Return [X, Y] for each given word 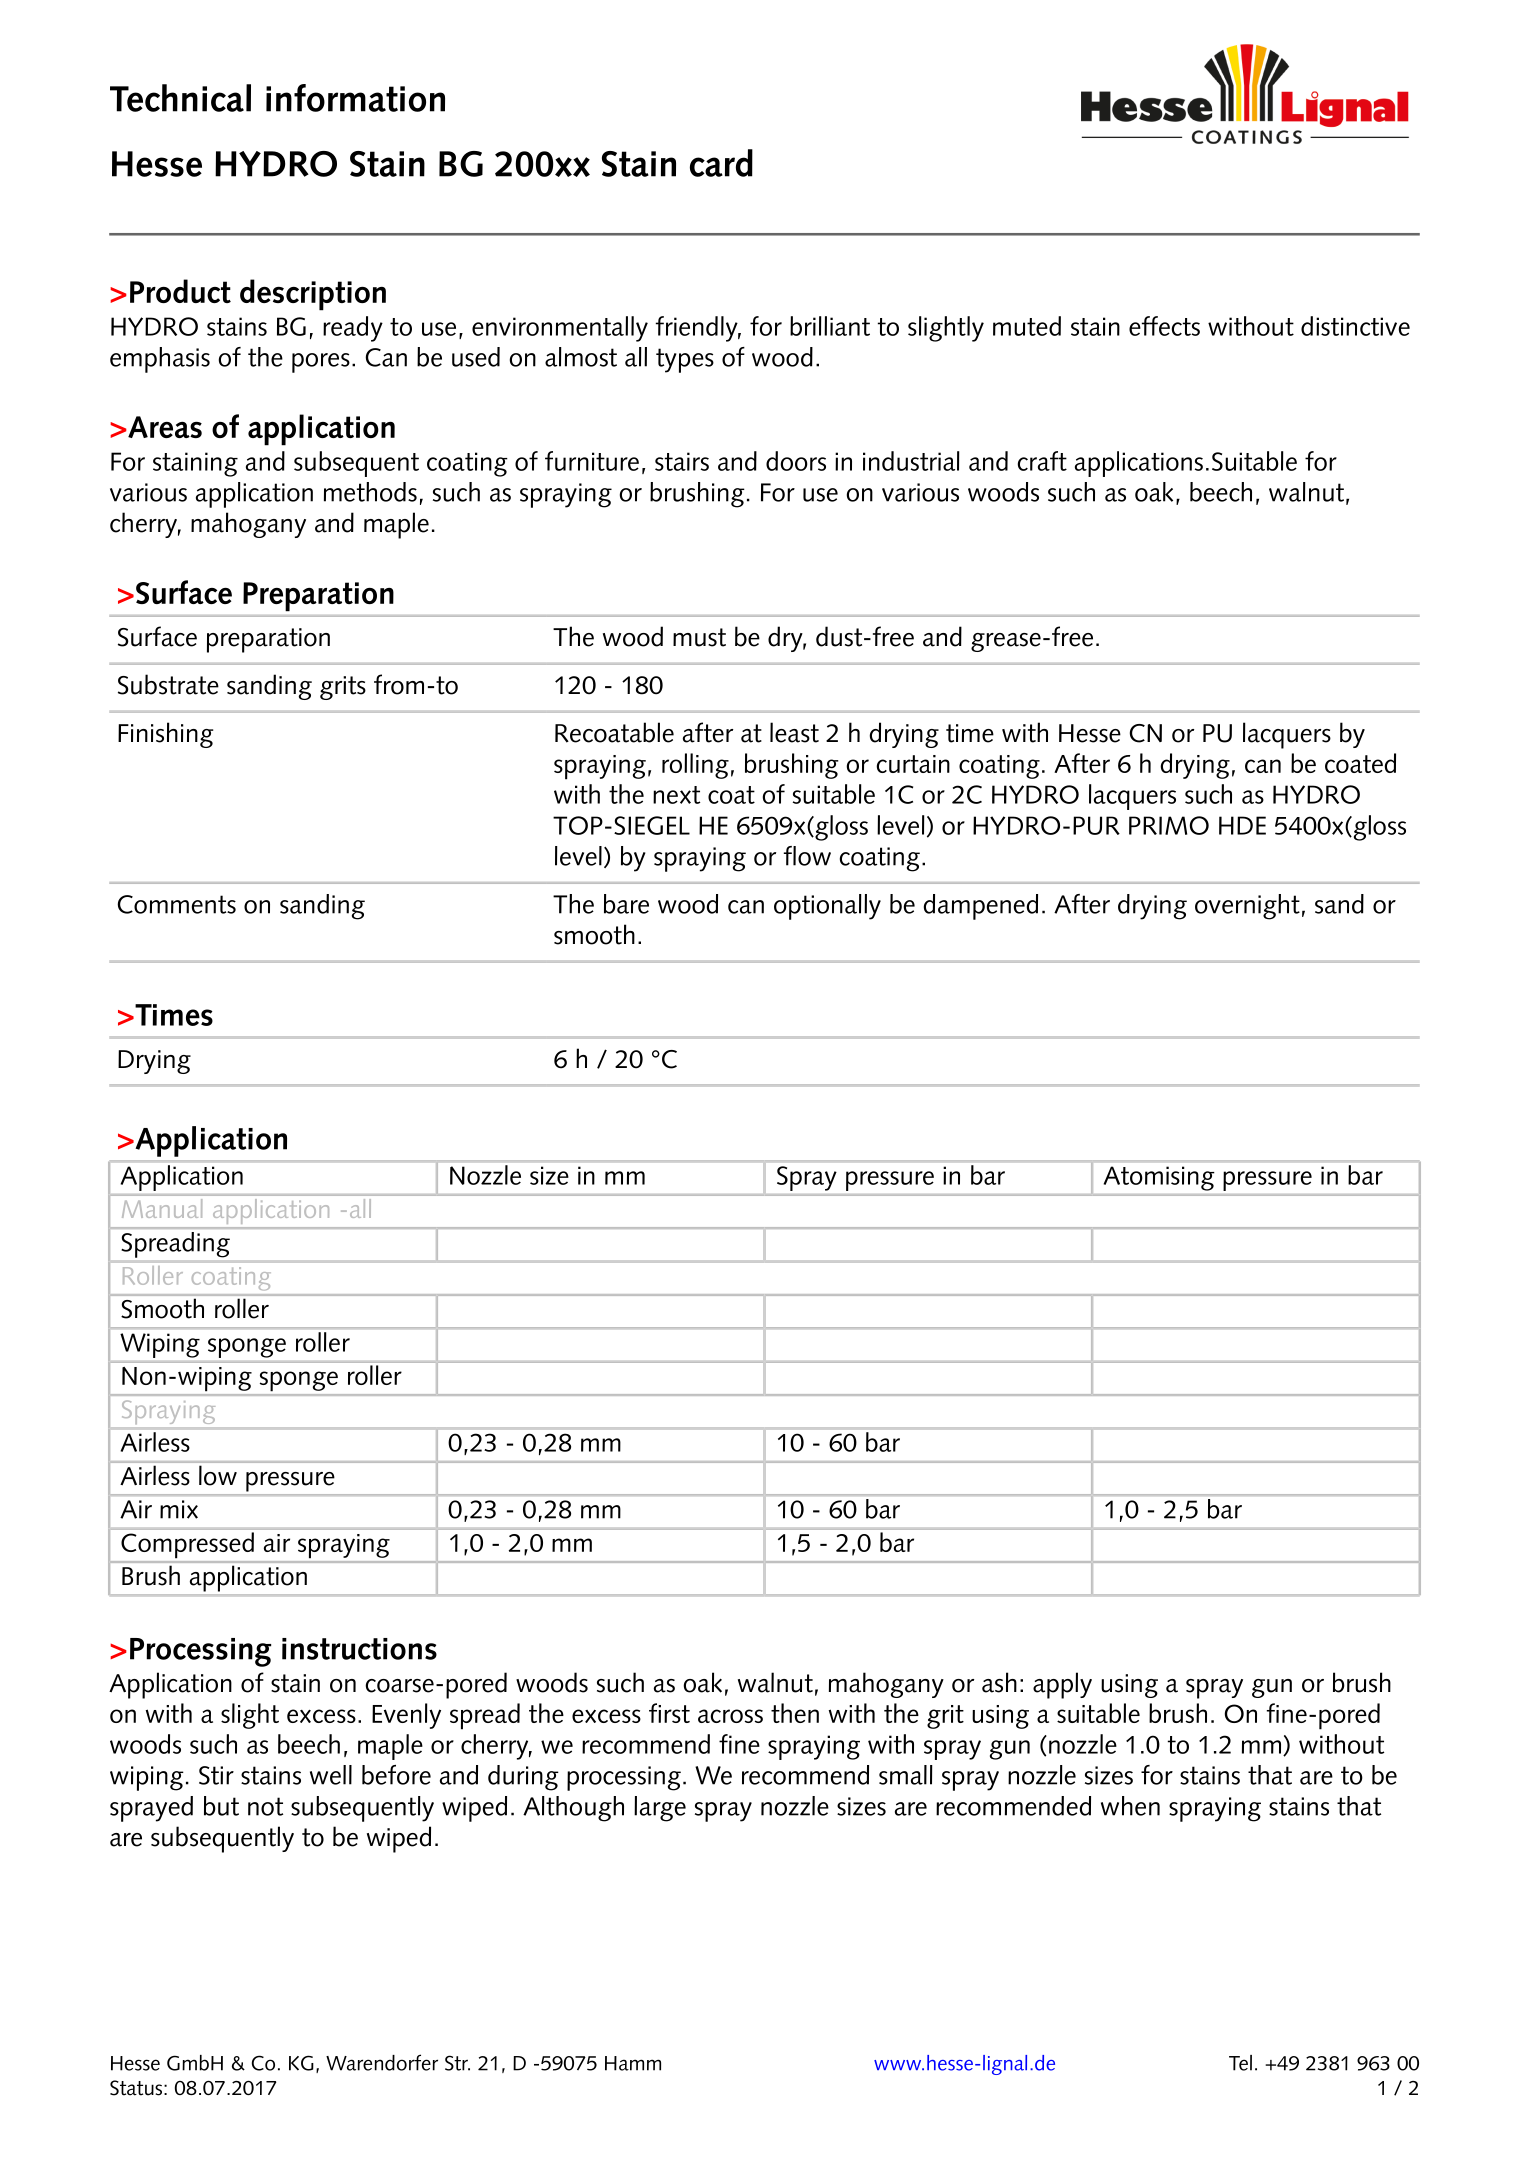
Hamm [633, 2063]
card [721, 163]
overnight [1247, 907]
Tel [1240, 2063]
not [265, 1806]
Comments [176, 904]
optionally [827, 907]
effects [1164, 326]
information [355, 98]
